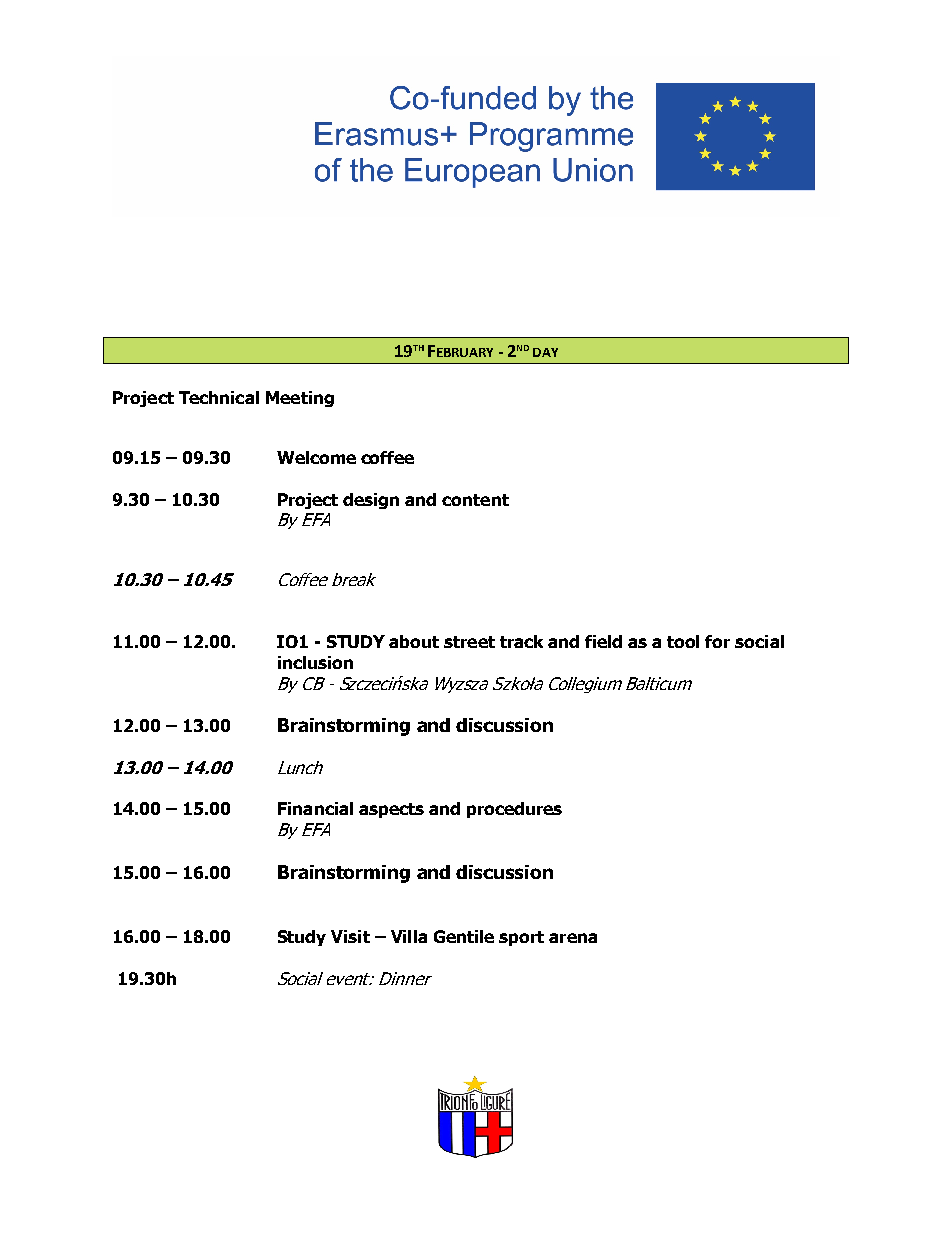  I want to click on tool, so click(683, 641).
